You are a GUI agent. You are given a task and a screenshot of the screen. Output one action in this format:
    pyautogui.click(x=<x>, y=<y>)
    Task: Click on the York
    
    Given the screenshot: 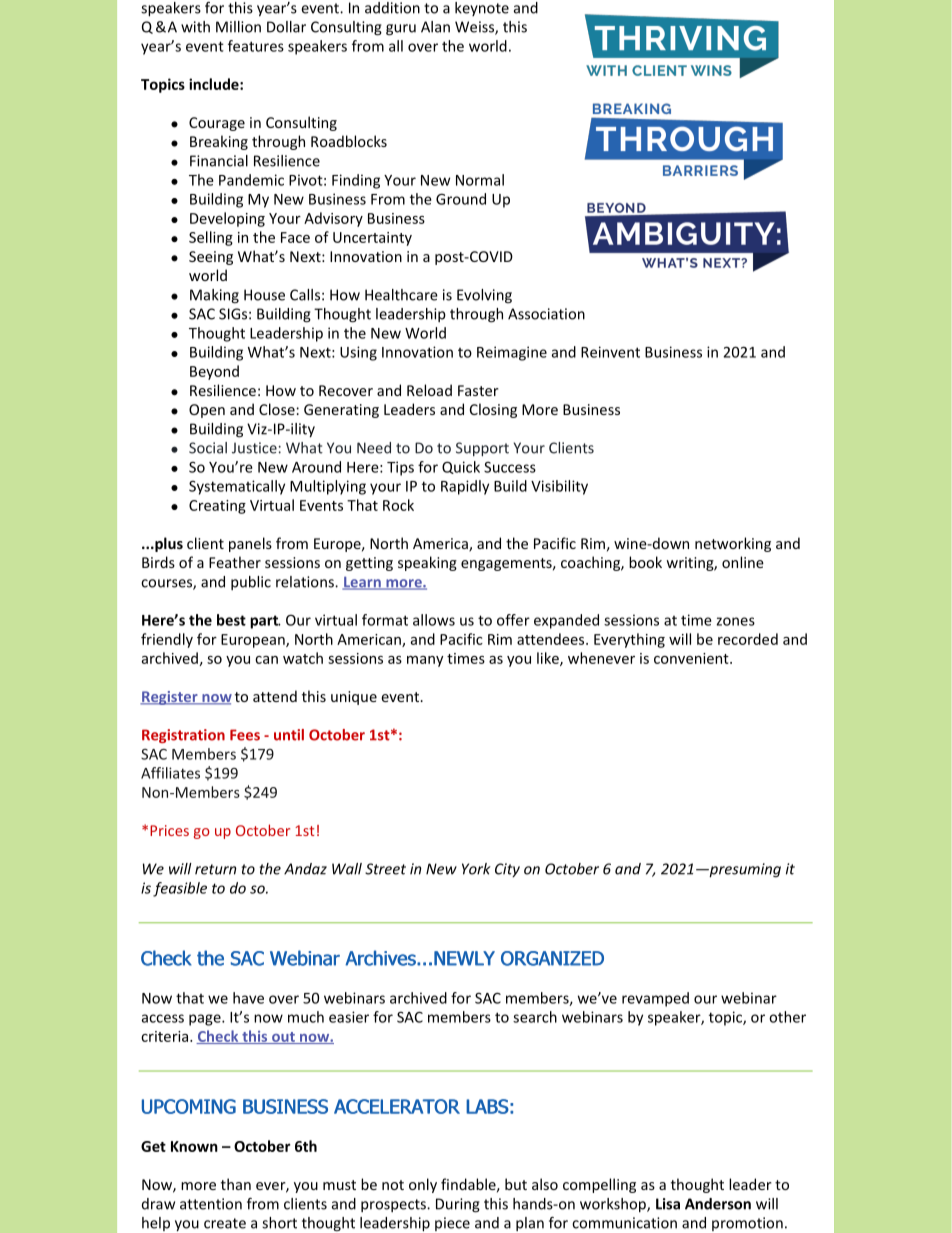 What is the action you would take?
    pyautogui.click(x=476, y=869)
